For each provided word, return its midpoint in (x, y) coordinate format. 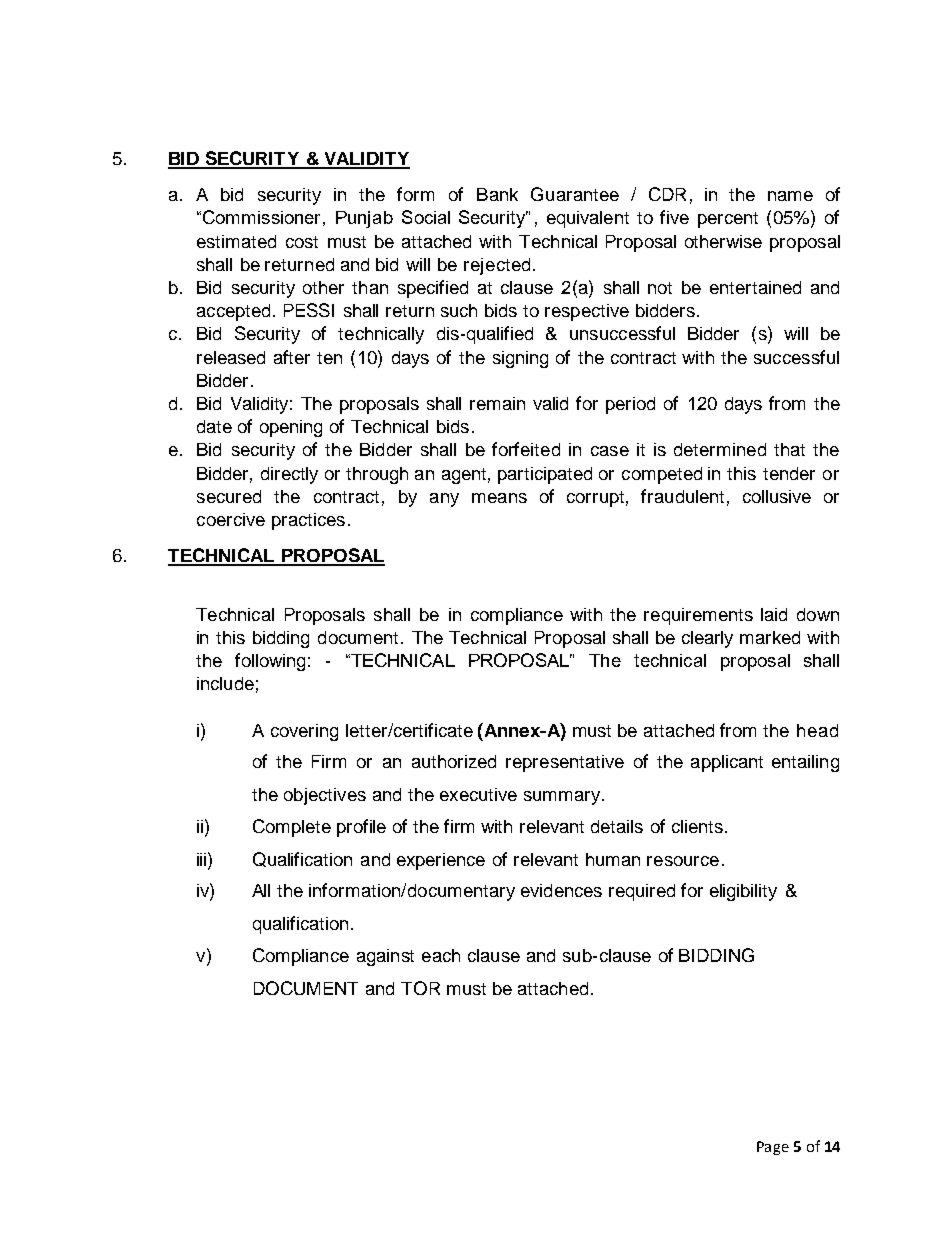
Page (773, 1148)
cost (302, 242)
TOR (420, 988)
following (270, 662)
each (441, 955)
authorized (454, 761)
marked (770, 637)
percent (728, 220)
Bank (497, 194)
